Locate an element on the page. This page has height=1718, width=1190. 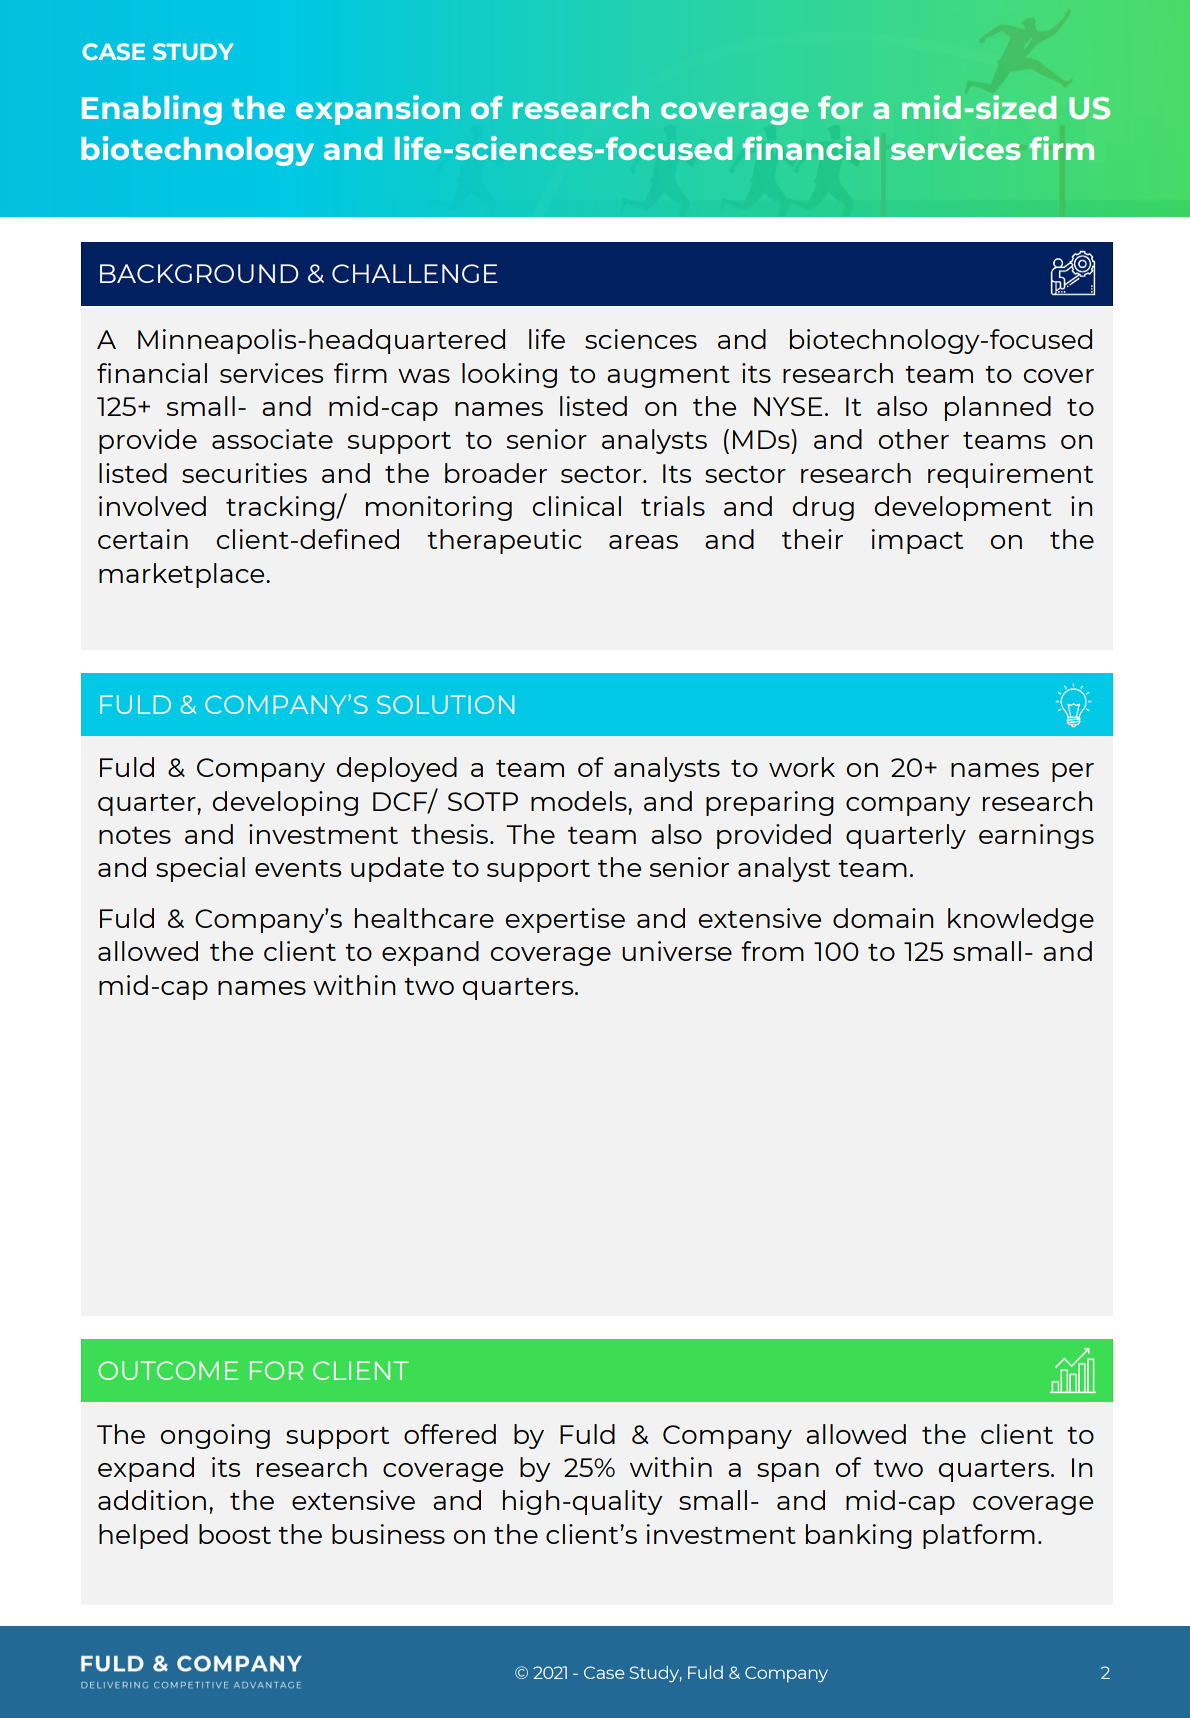
boost is located at coordinates (235, 1534).
